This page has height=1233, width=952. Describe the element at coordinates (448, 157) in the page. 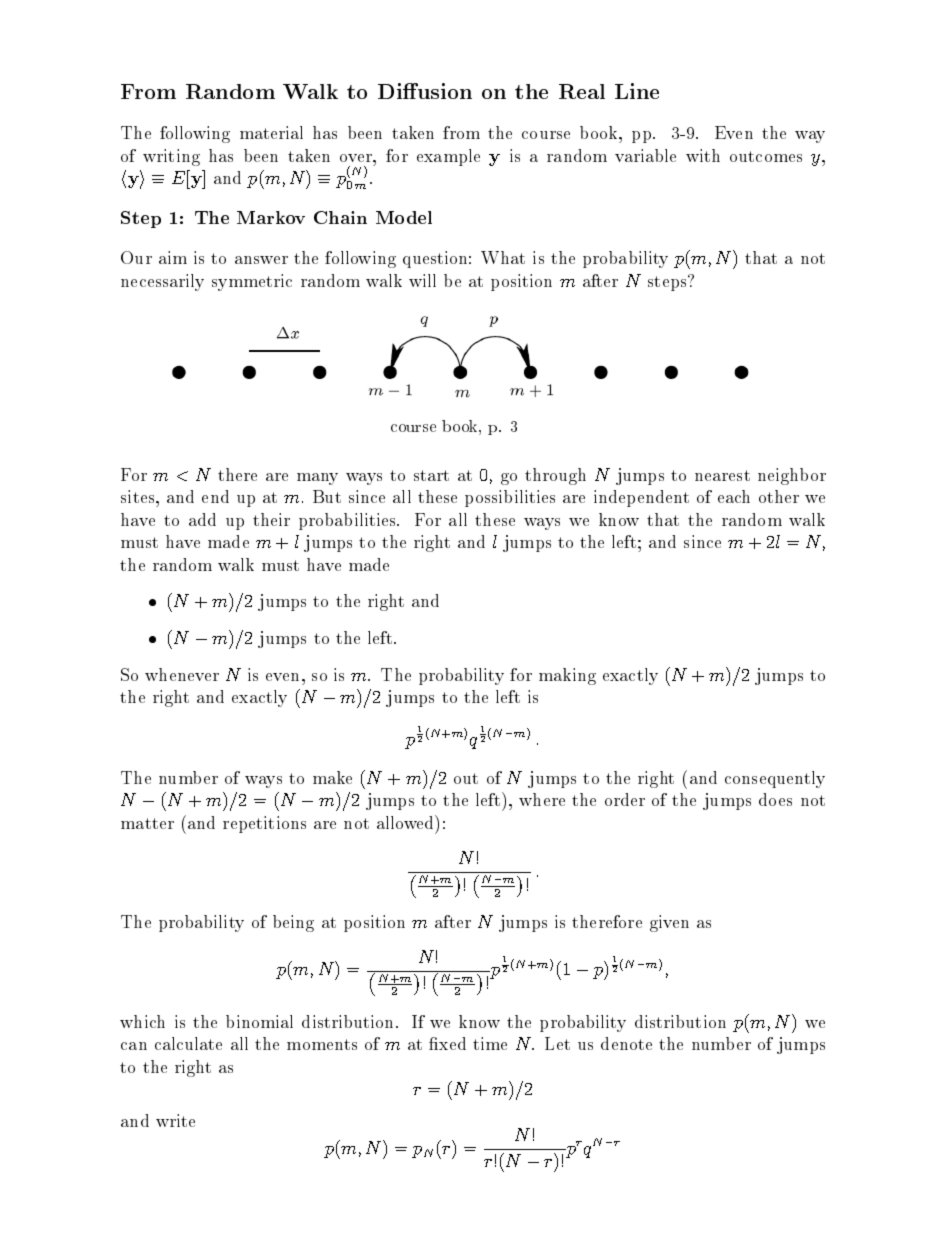

I see `example` at that location.
